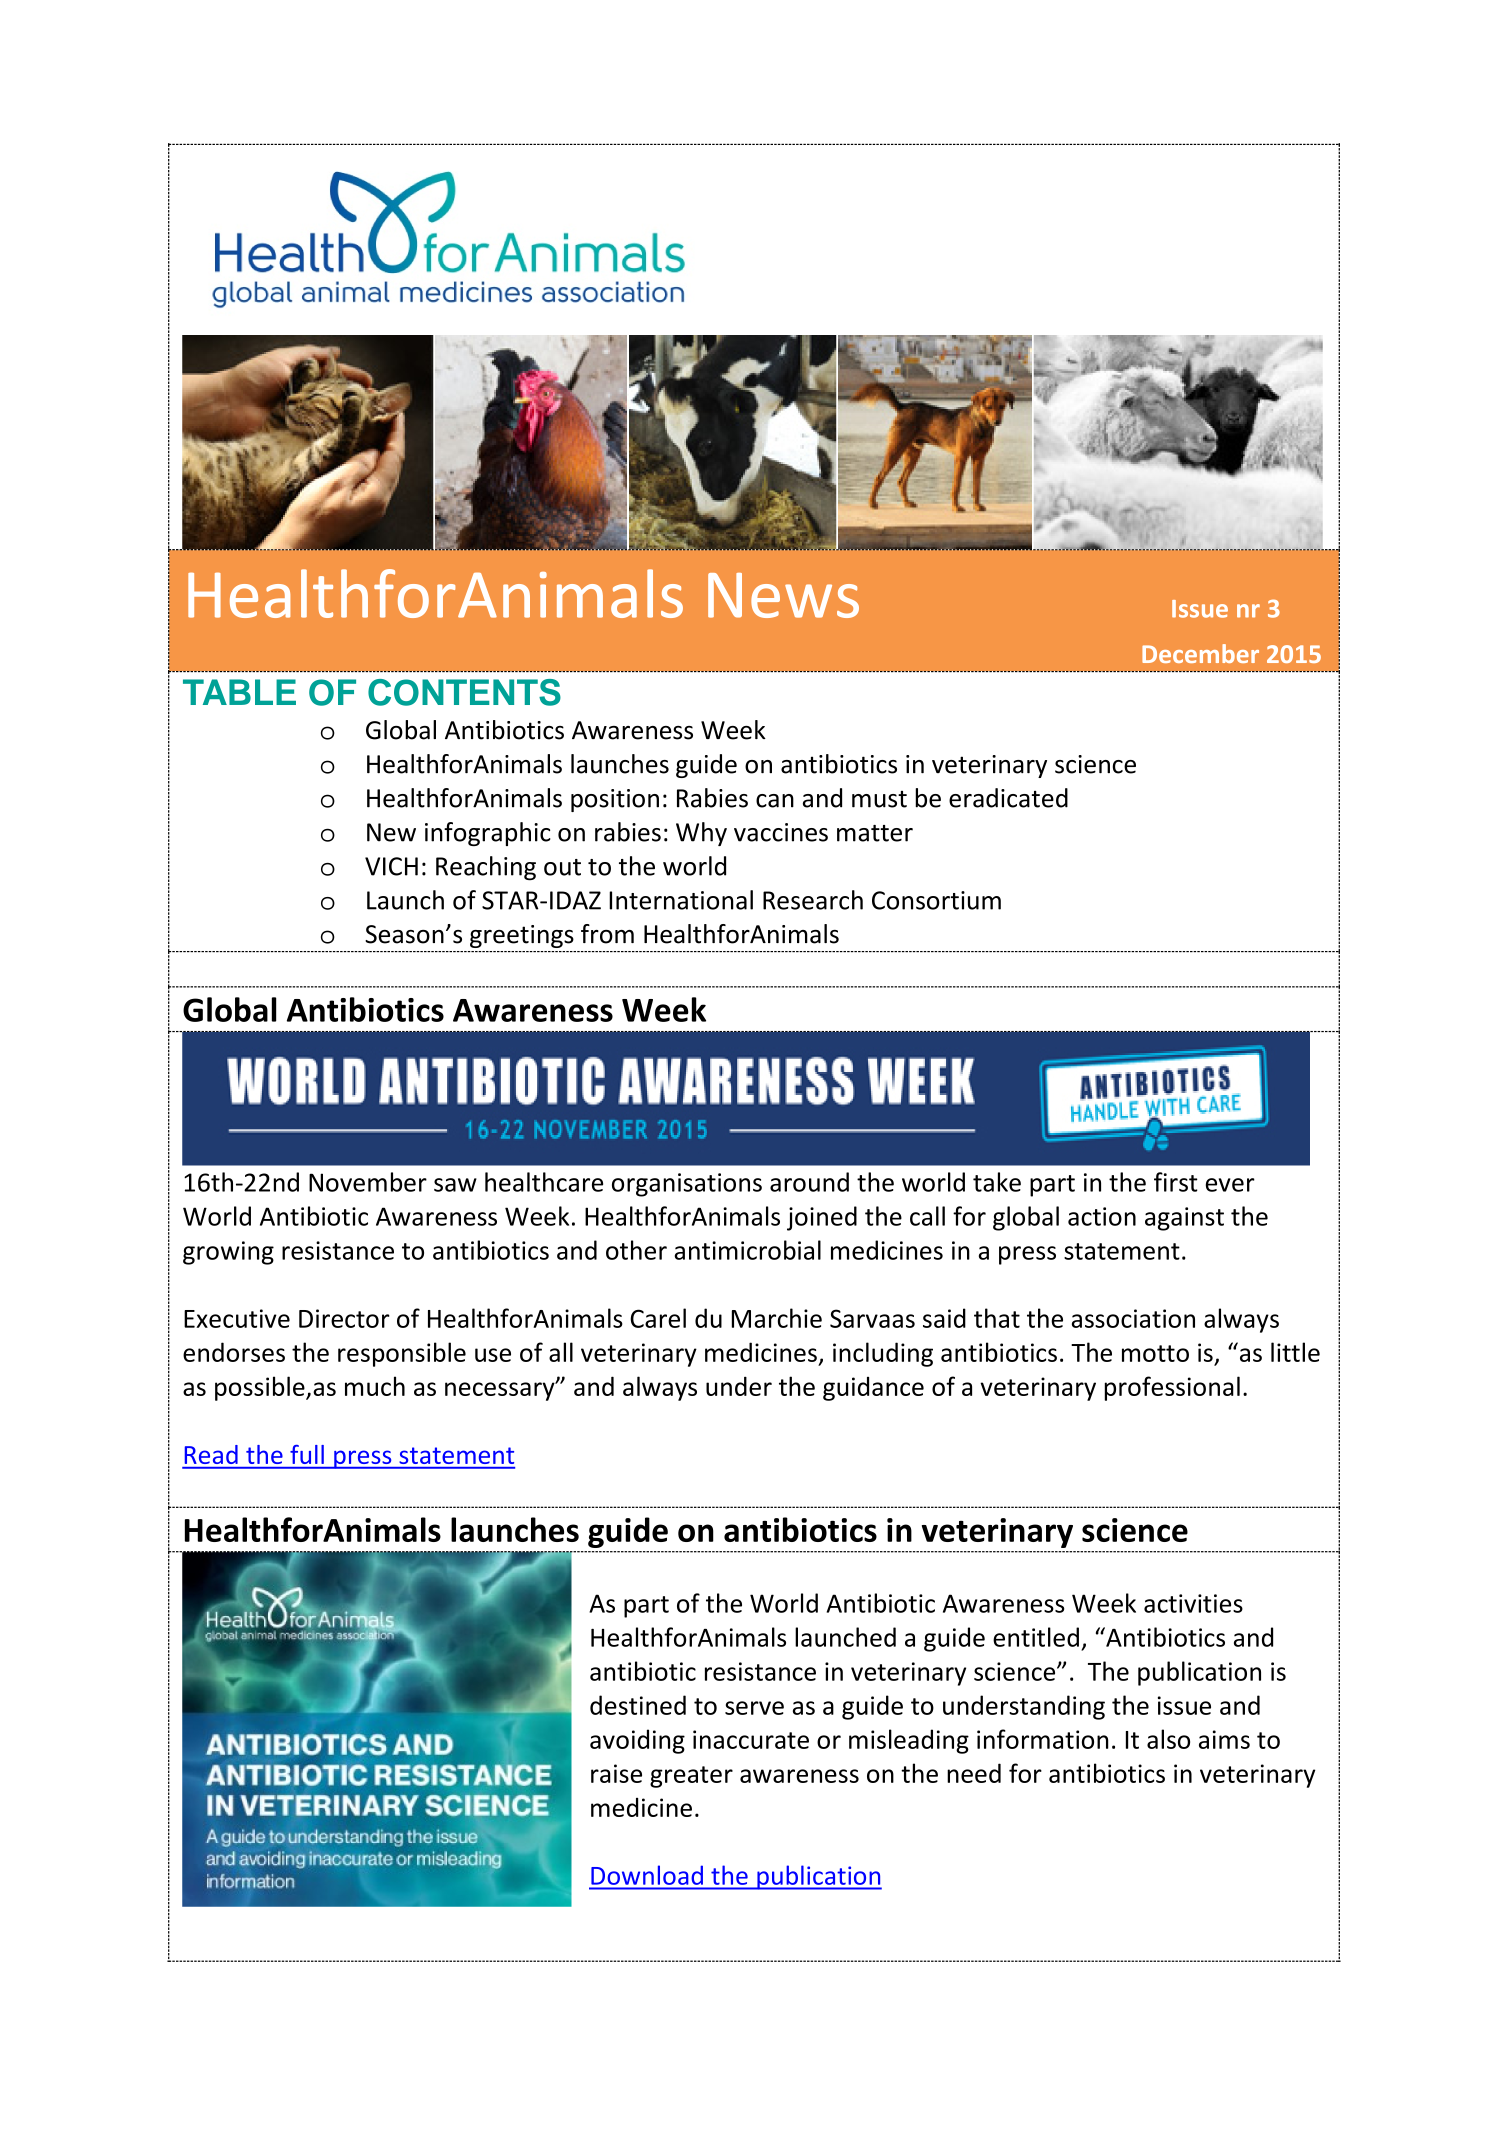 The height and width of the screenshot is (2133, 1508). Describe the element at coordinates (375, 1386) in the screenshot. I see `much` at that location.
